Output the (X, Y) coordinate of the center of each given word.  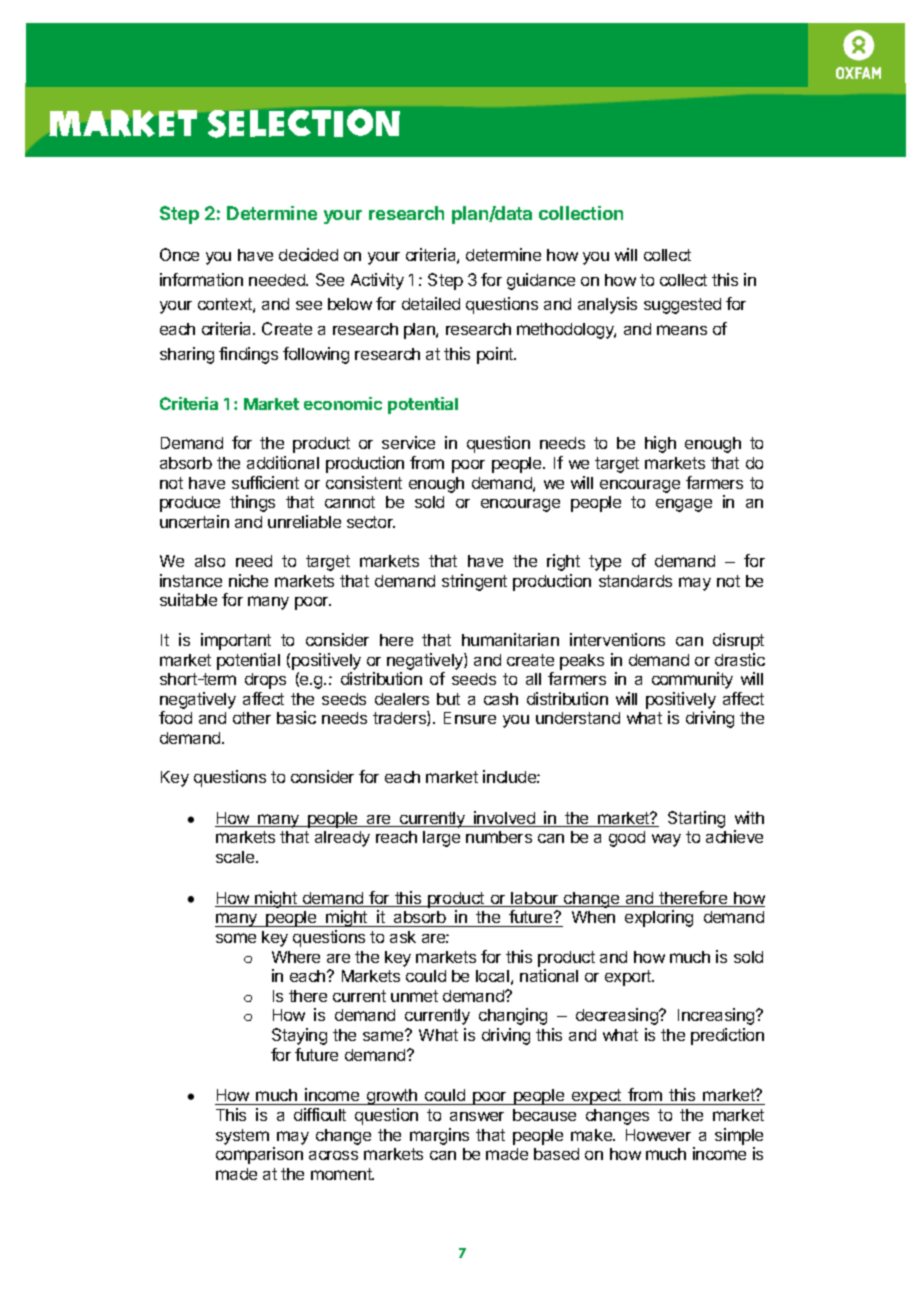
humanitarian (510, 639)
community (692, 680)
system (242, 1137)
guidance (541, 281)
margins (439, 1136)
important (236, 641)
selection (304, 123)
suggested (682, 306)
